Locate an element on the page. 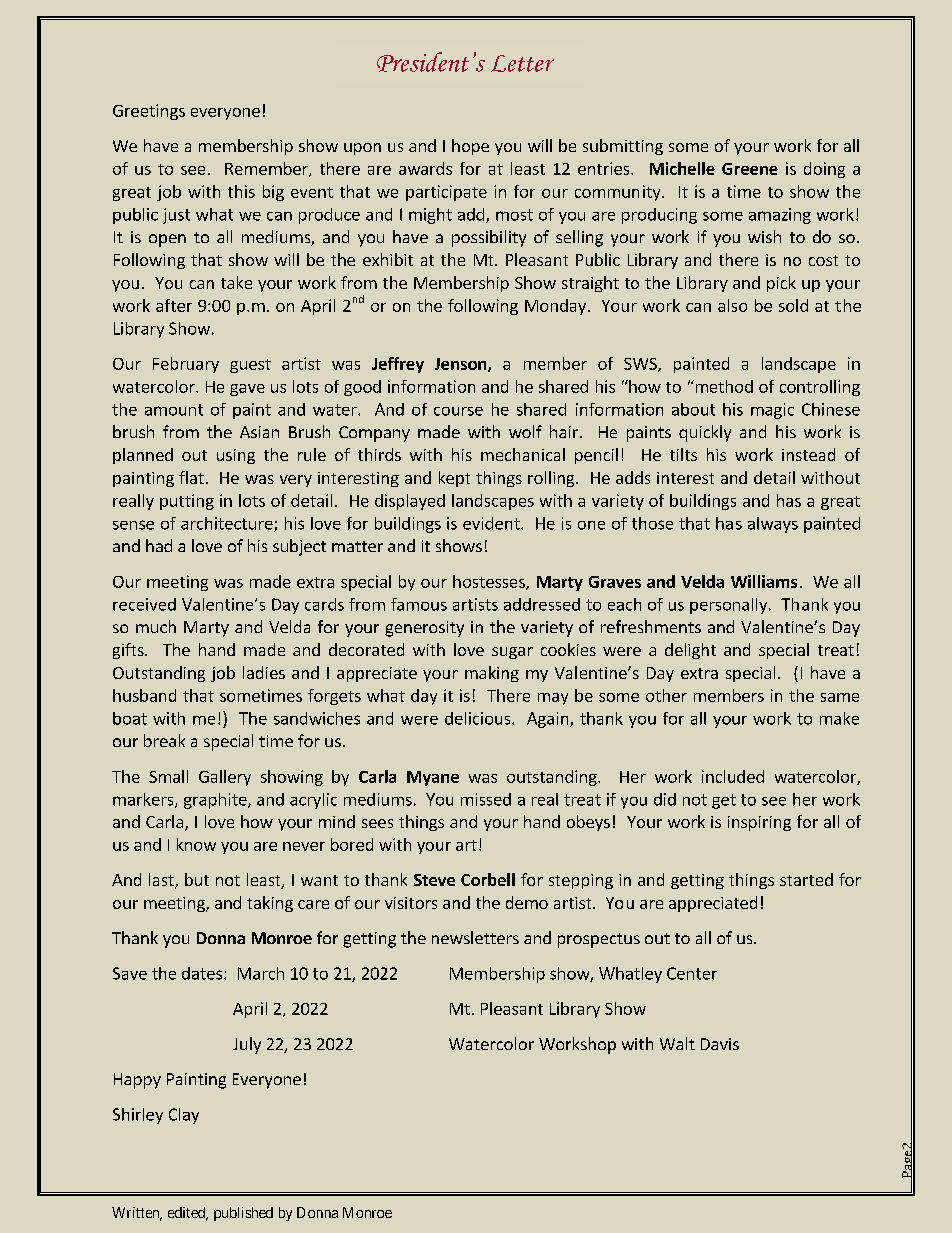 This page has width=952, height=1233. Greene is located at coordinates (750, 169).
